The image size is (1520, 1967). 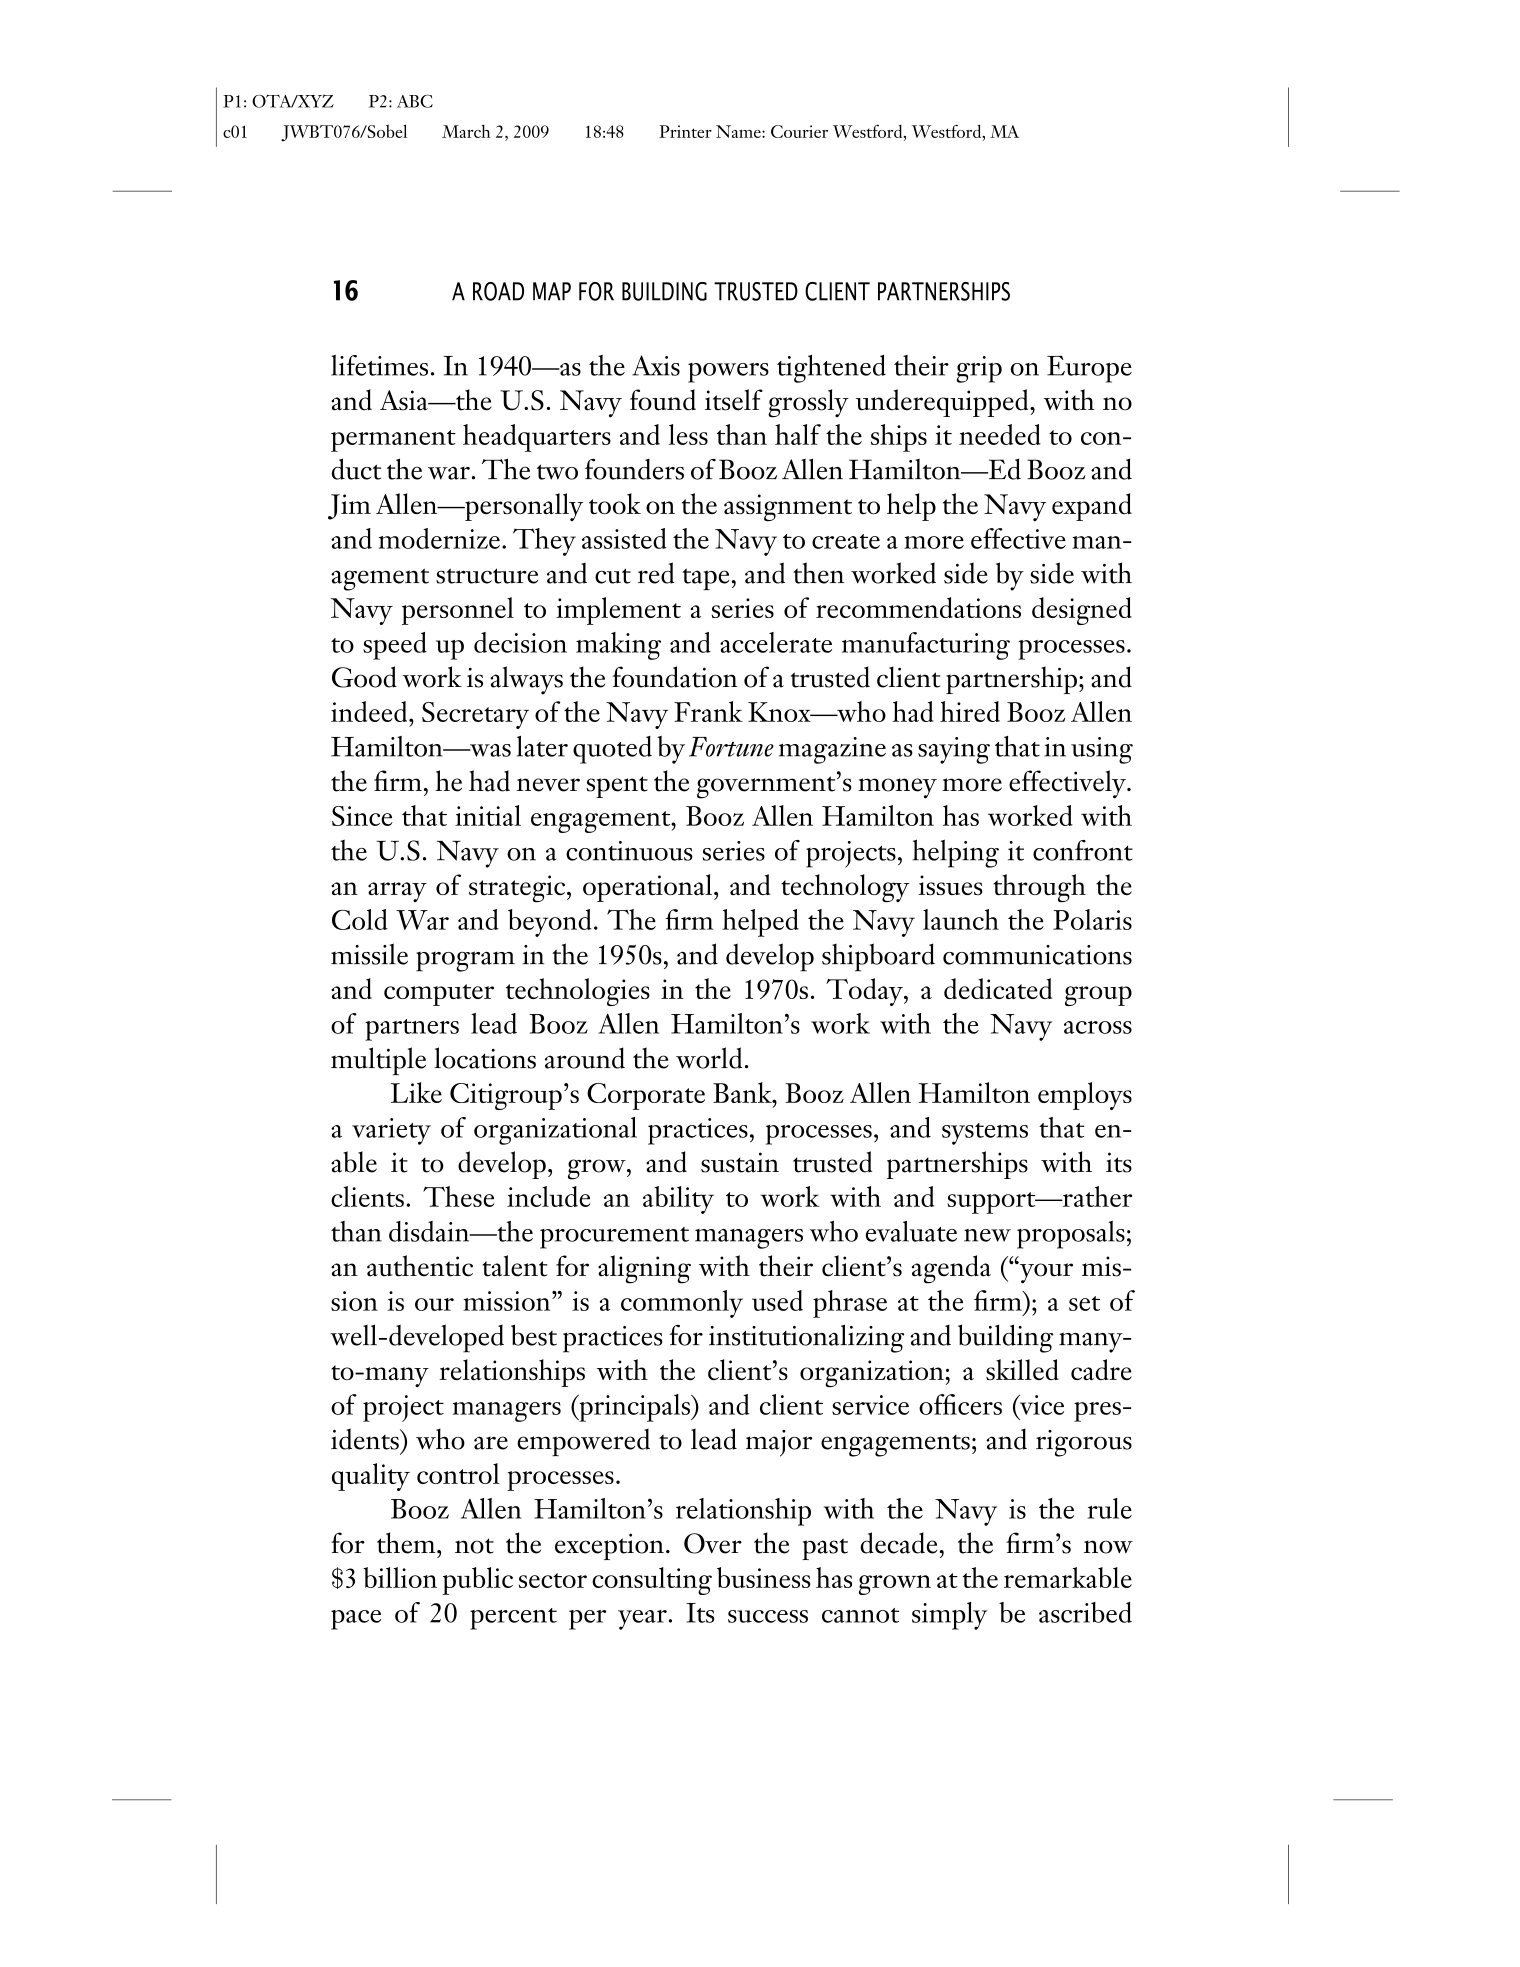 I want to click on March, so click(x=466, y=131).
